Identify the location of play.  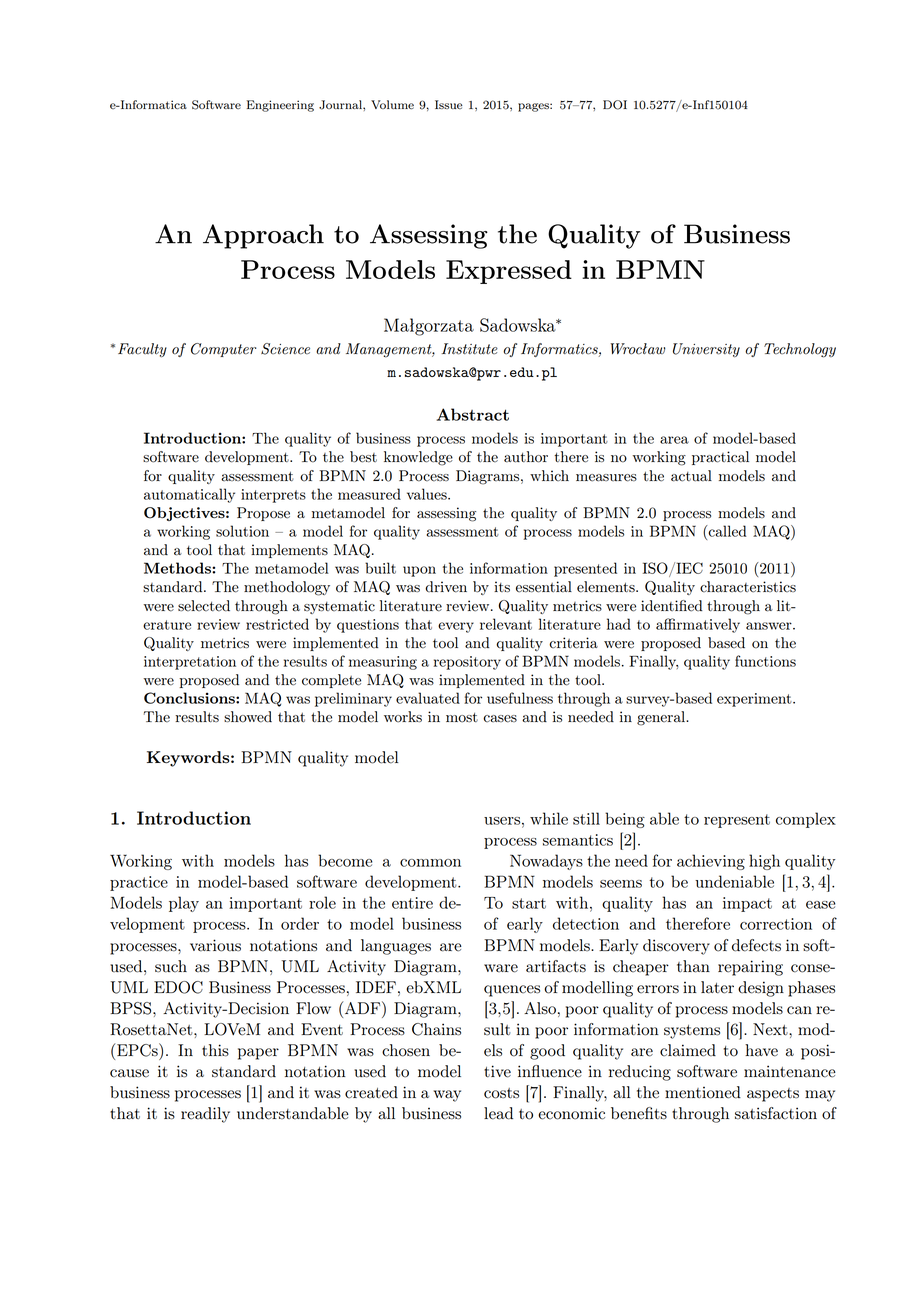
(184, 904).
